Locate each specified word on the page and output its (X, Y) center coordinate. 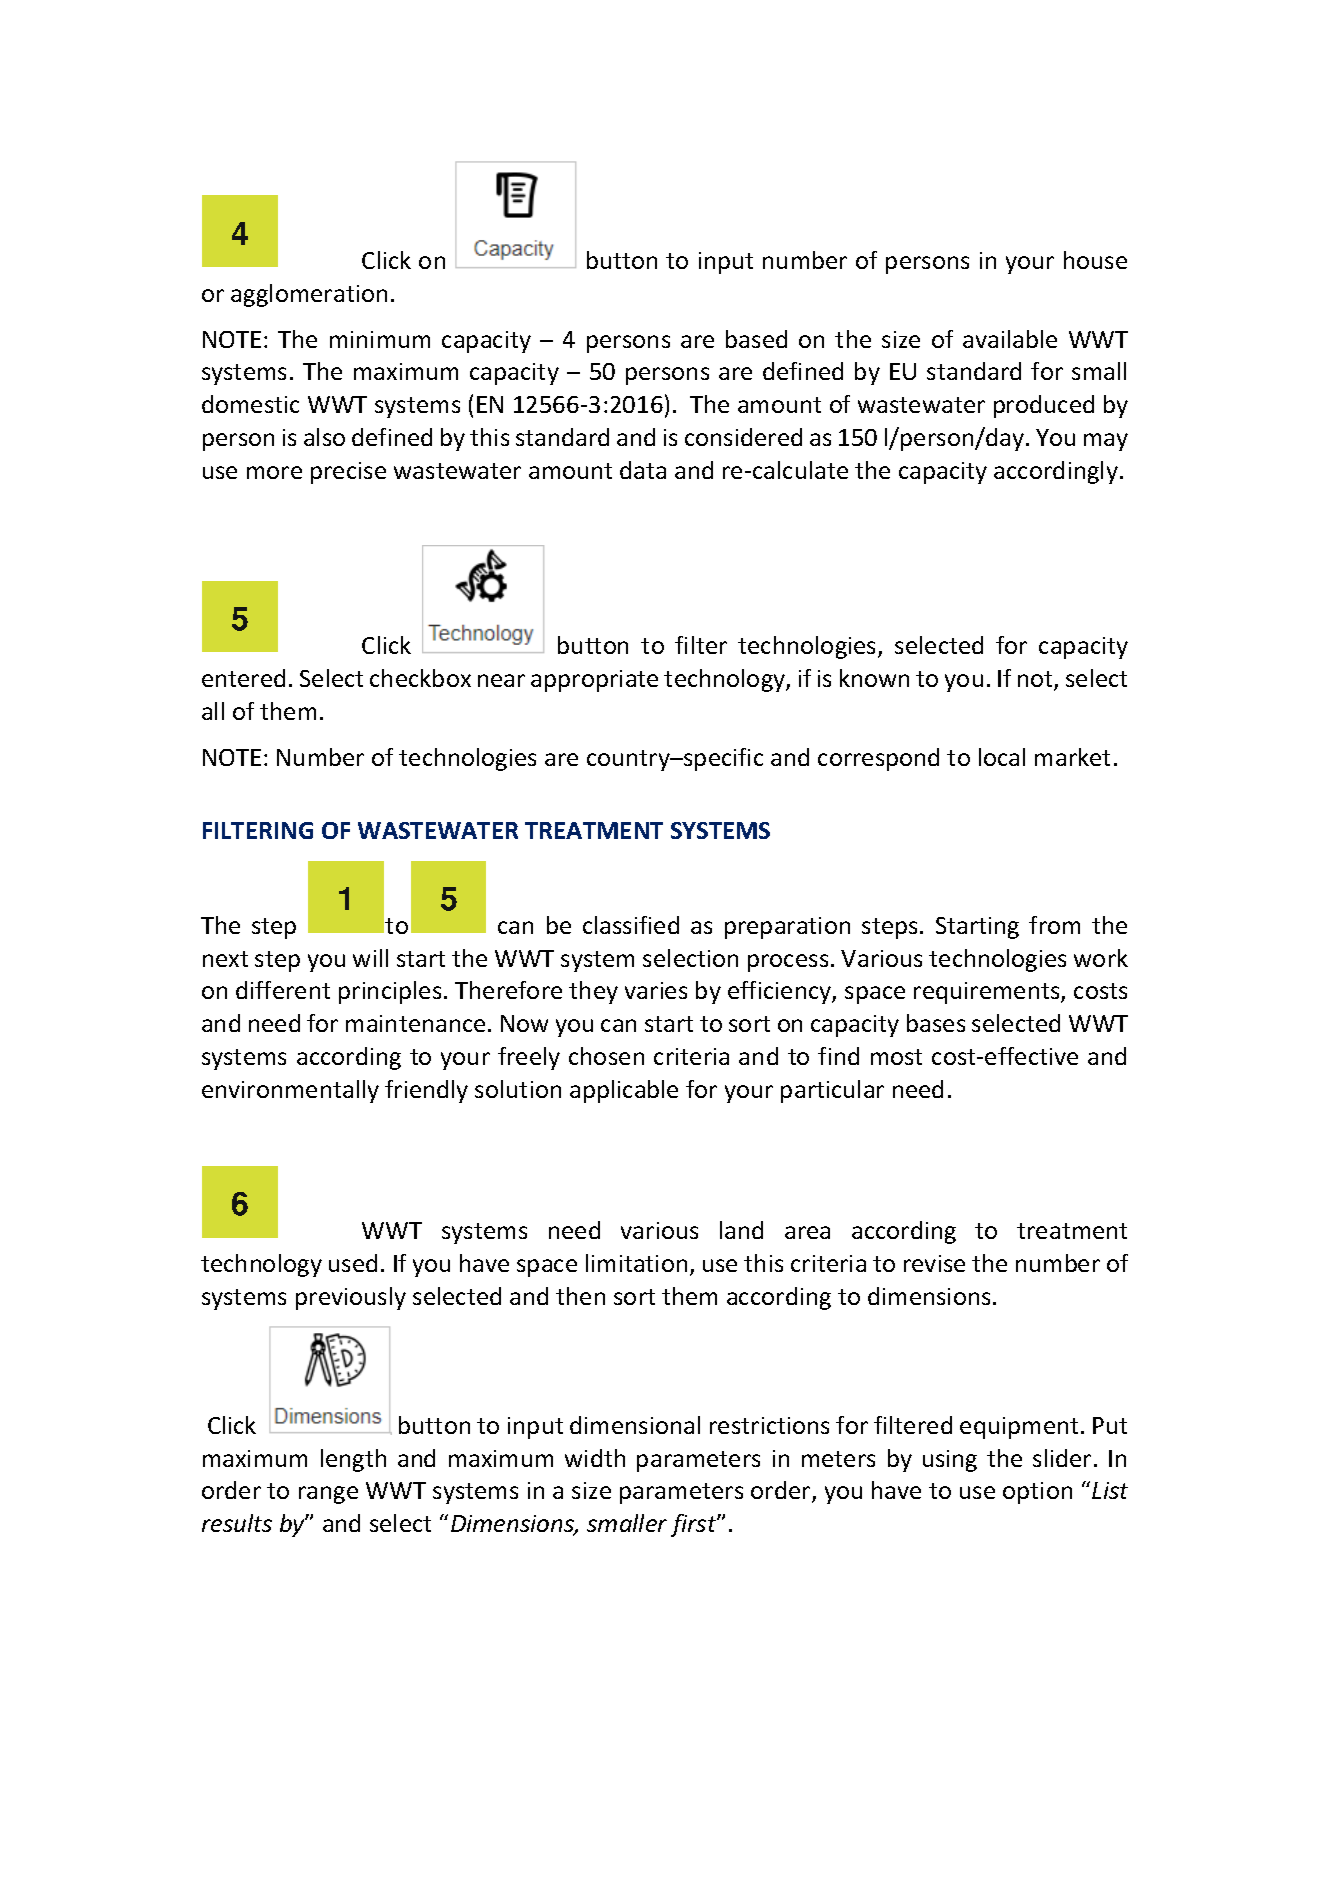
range (328, 1495)
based (756, 339)
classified (631, 925)
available (1010, 339)
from (1054, 925)
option (1037, 1493)
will (370, 958)
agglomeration (309, 295)
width (595, 1458)
